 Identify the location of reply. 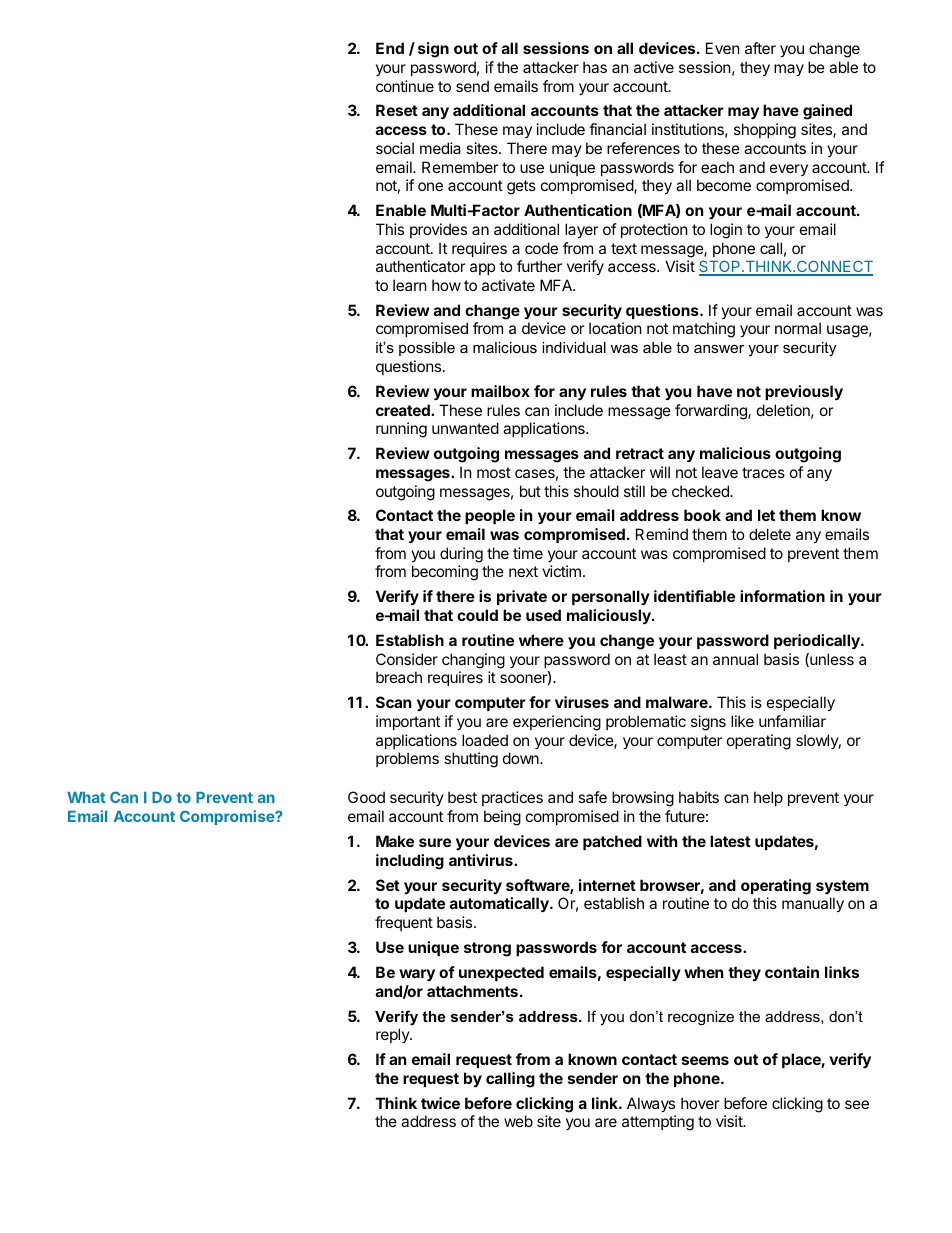
(393, 1035).
